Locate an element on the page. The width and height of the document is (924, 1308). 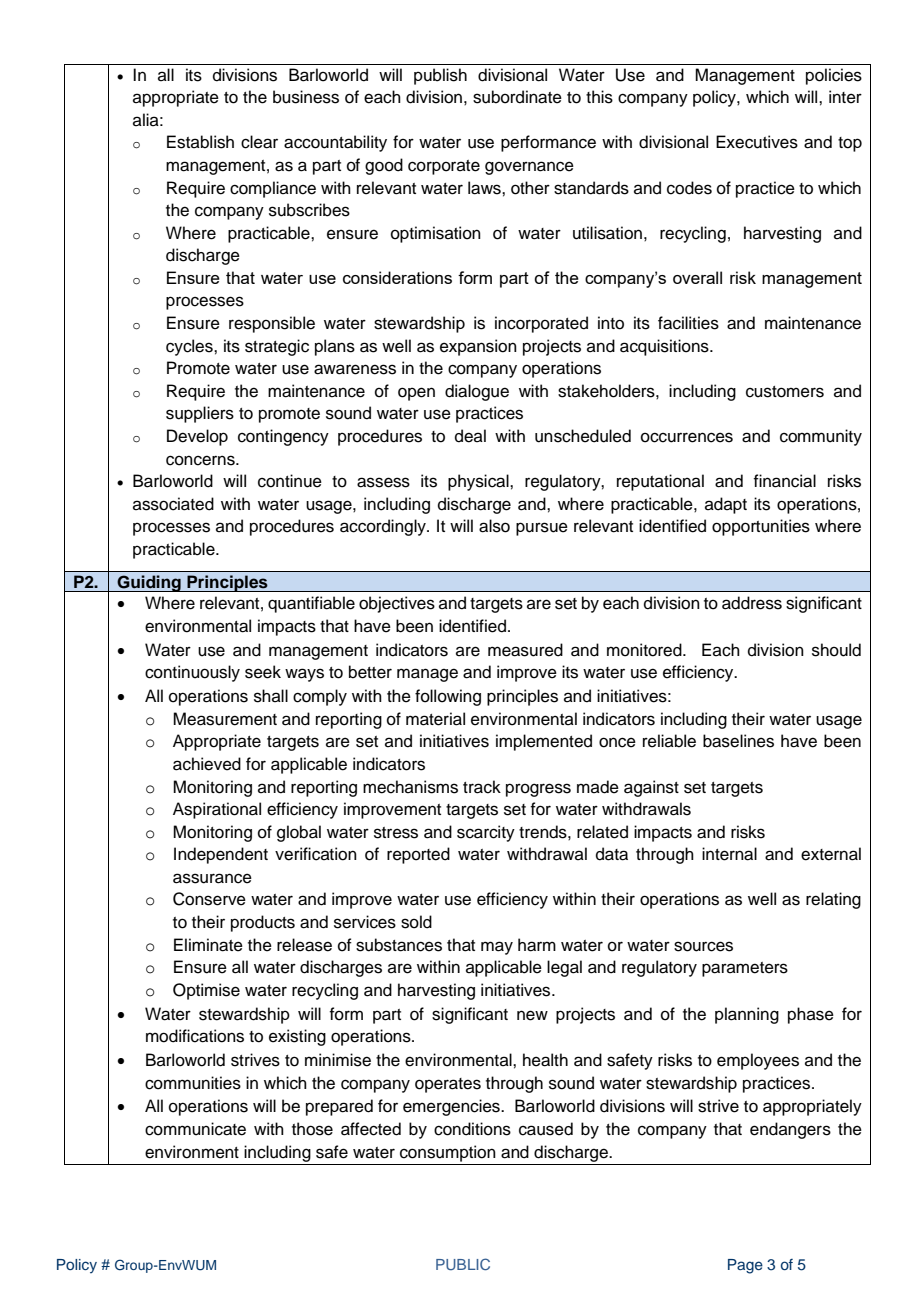
physical is located at coordinates (479, 482).
